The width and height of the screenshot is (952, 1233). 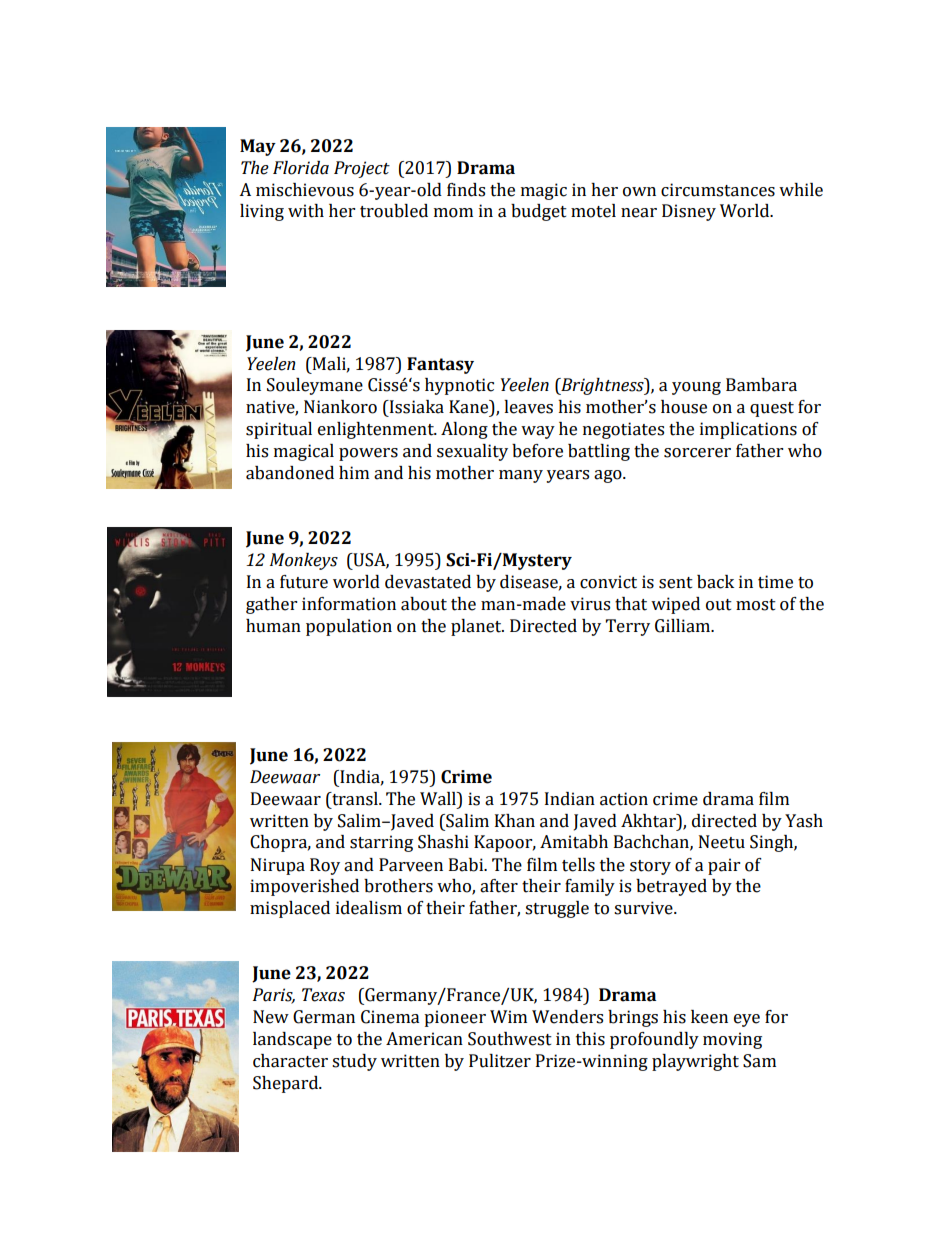 I want to click on Yash, so click(x=804, y=821).
